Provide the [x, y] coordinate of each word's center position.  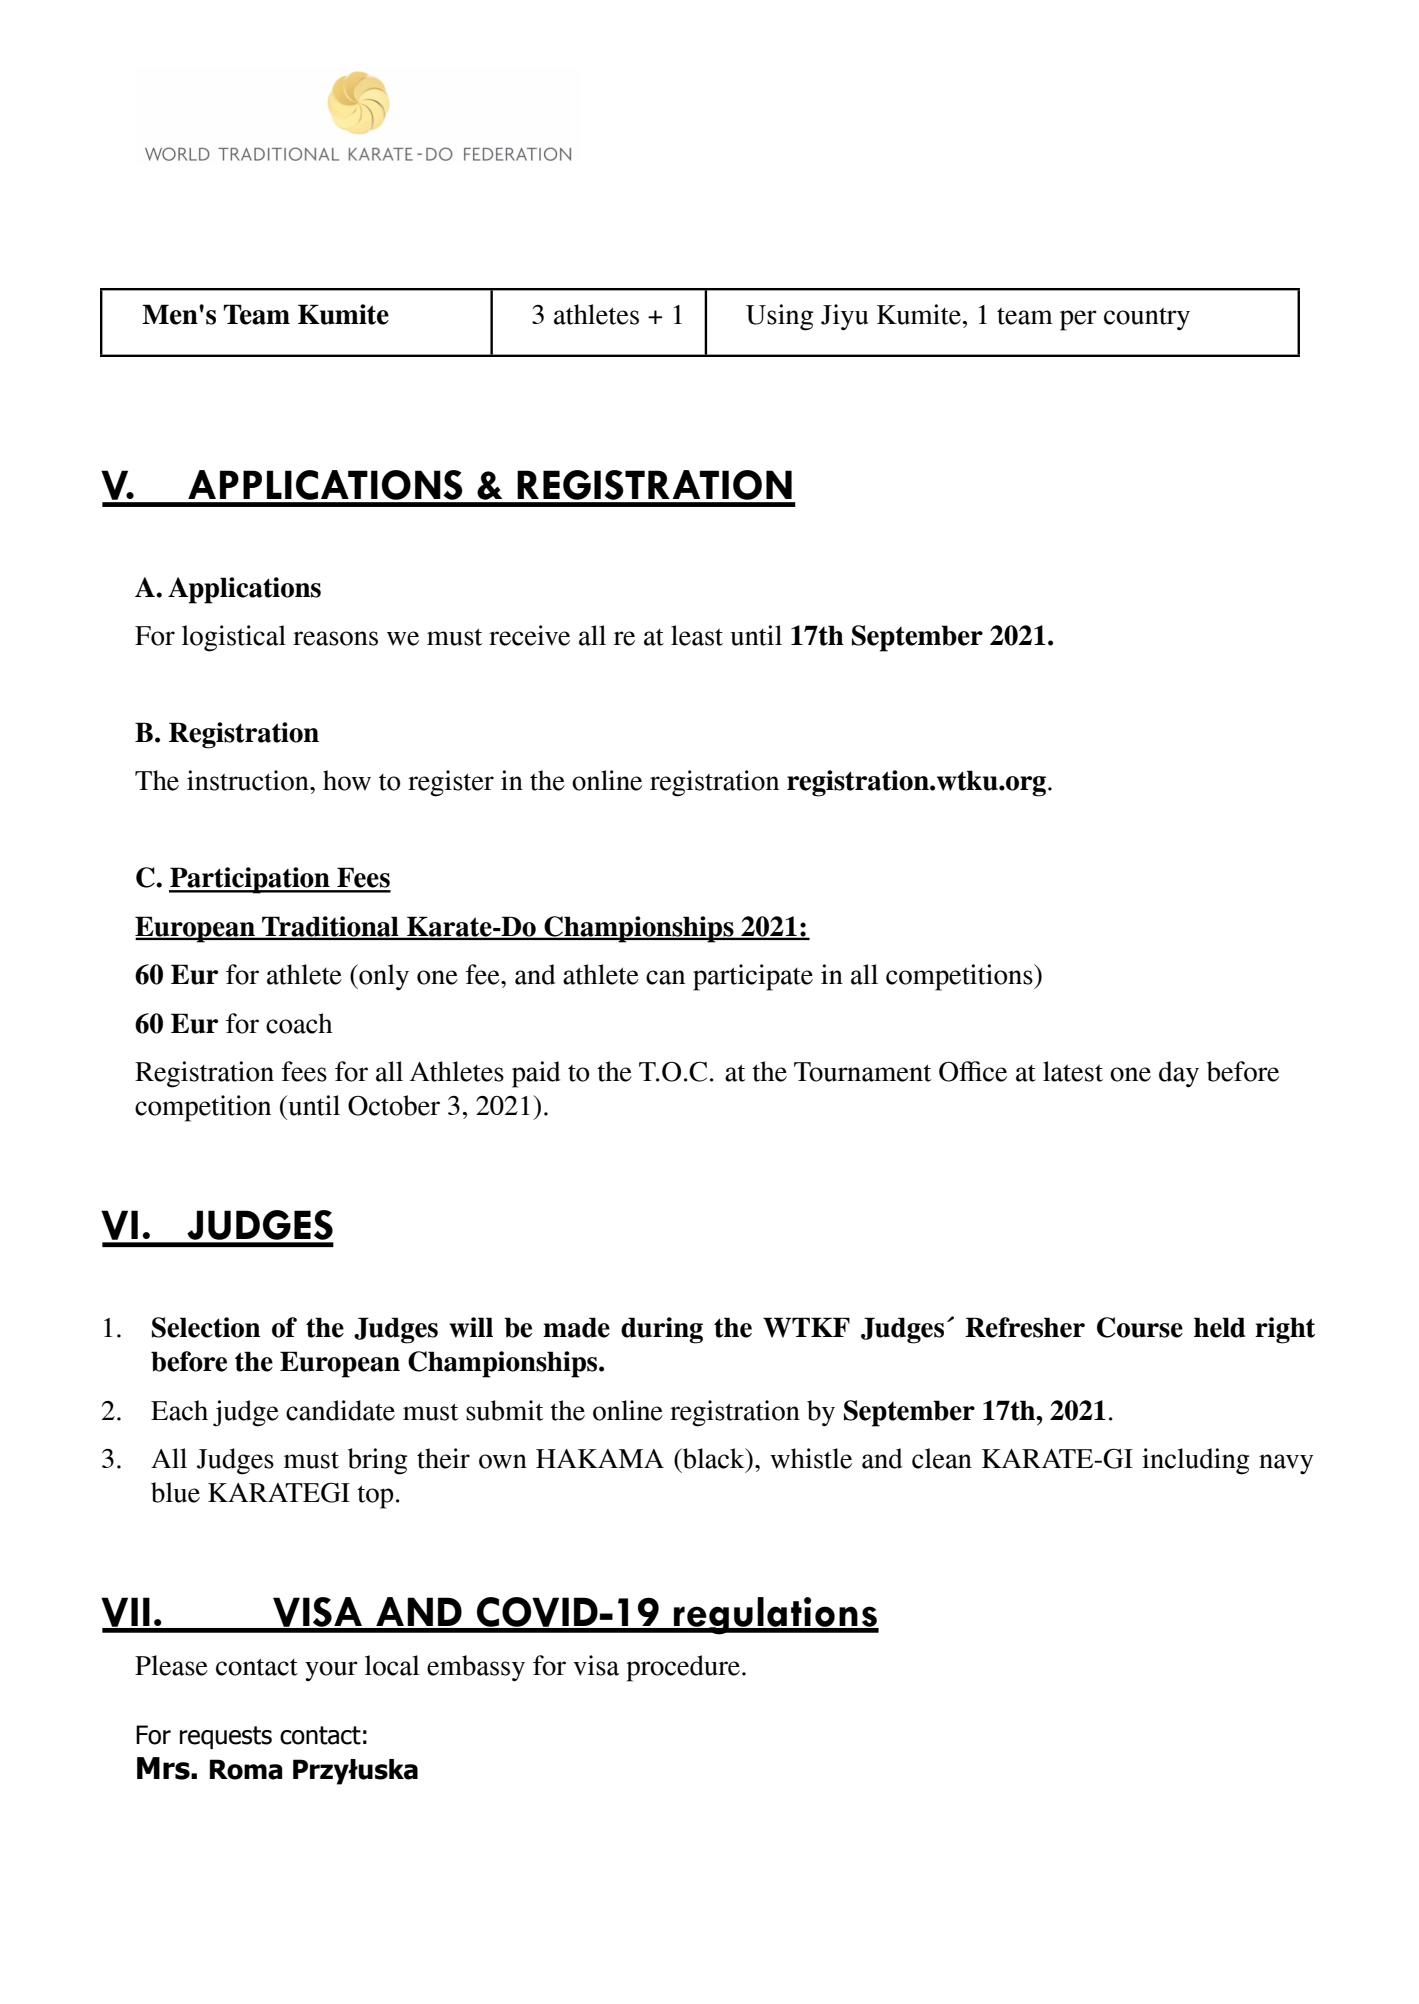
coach [299, 1023]
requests [226, 1737]
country [1147, 319]
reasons [335, 638]
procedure [685, 1668]
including [1195, 1461]
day [1179, 1074]
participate [753, 977]
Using [779, 317]
